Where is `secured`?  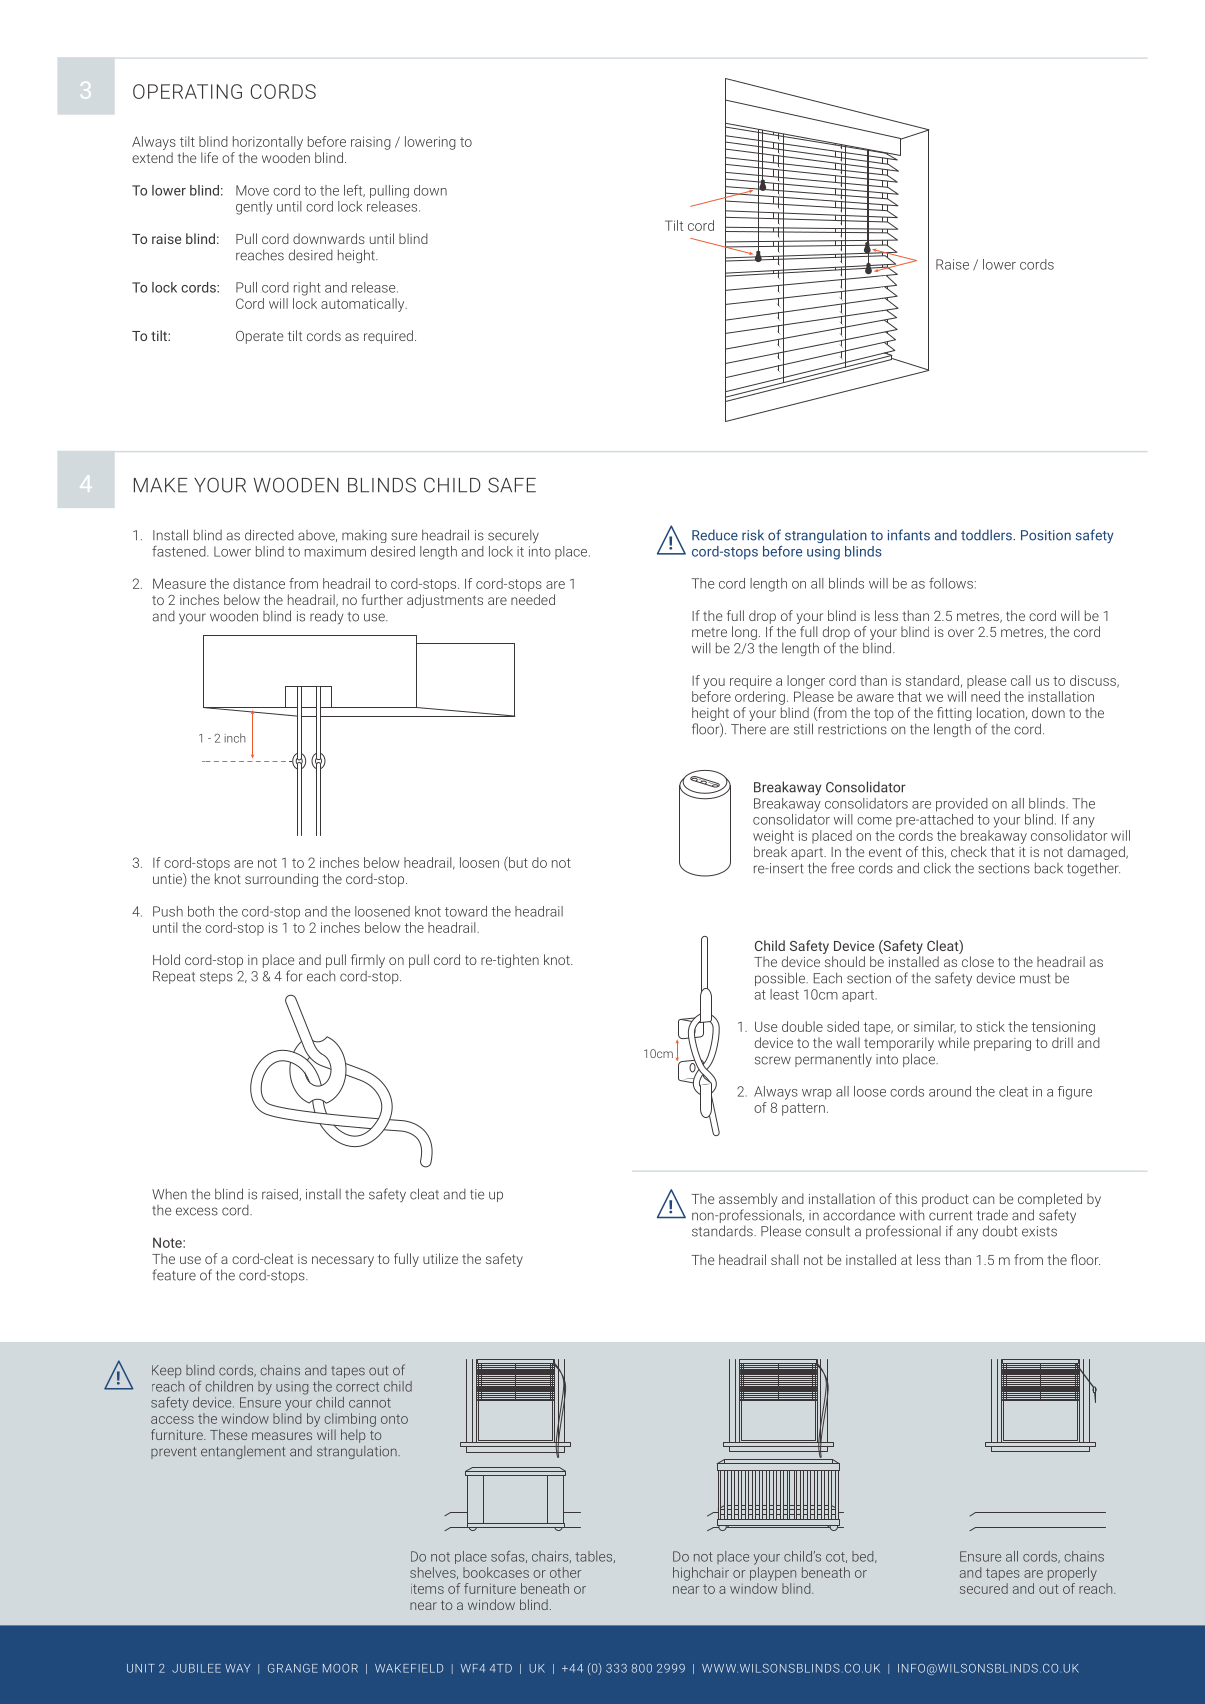 secured is located at coordinates (984, 1588).
